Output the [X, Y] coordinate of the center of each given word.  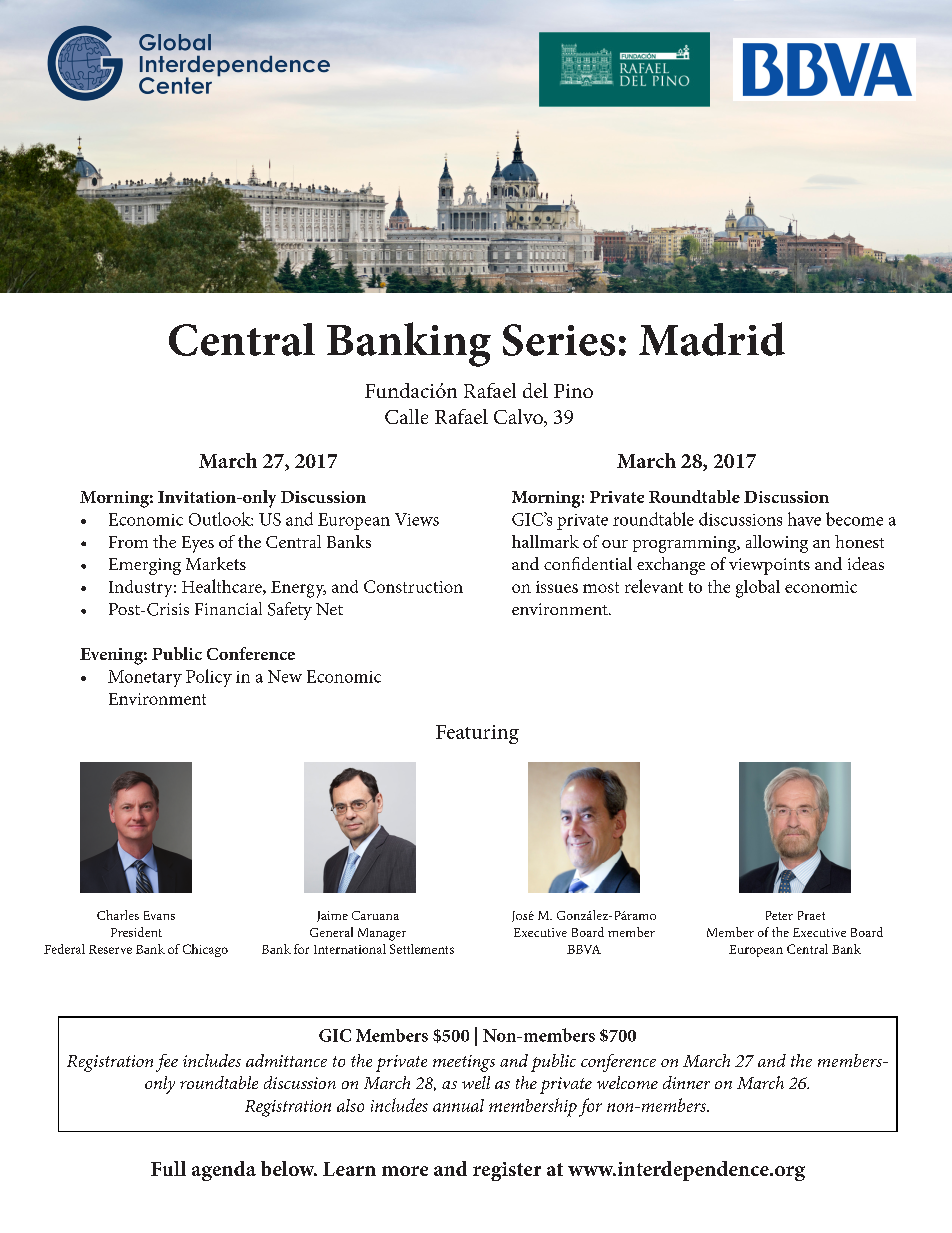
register [507, 1171]
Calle [406, 416]
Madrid [712, 339]
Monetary [145, 678]
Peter [779, 915]
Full [168, 1168]
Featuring [477, 734]
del [535, 390]
